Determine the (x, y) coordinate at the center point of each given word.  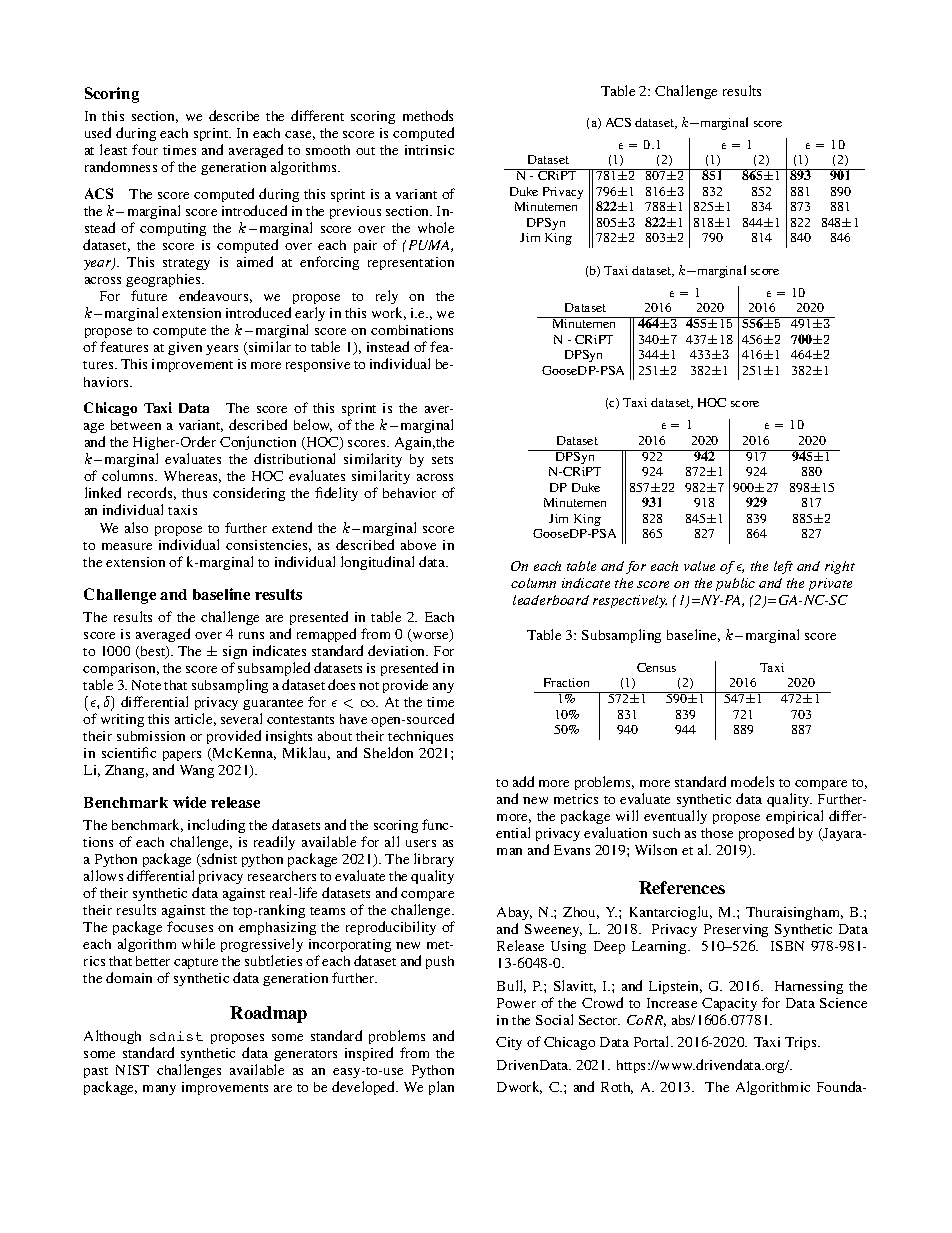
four (145, 149)
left (783, 567)
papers (182, 756)
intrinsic (429, 150)
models (752, 781)
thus (194, 493)
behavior (409, 493)
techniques (420, 737)
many (159, 1090)
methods (428, 115)
